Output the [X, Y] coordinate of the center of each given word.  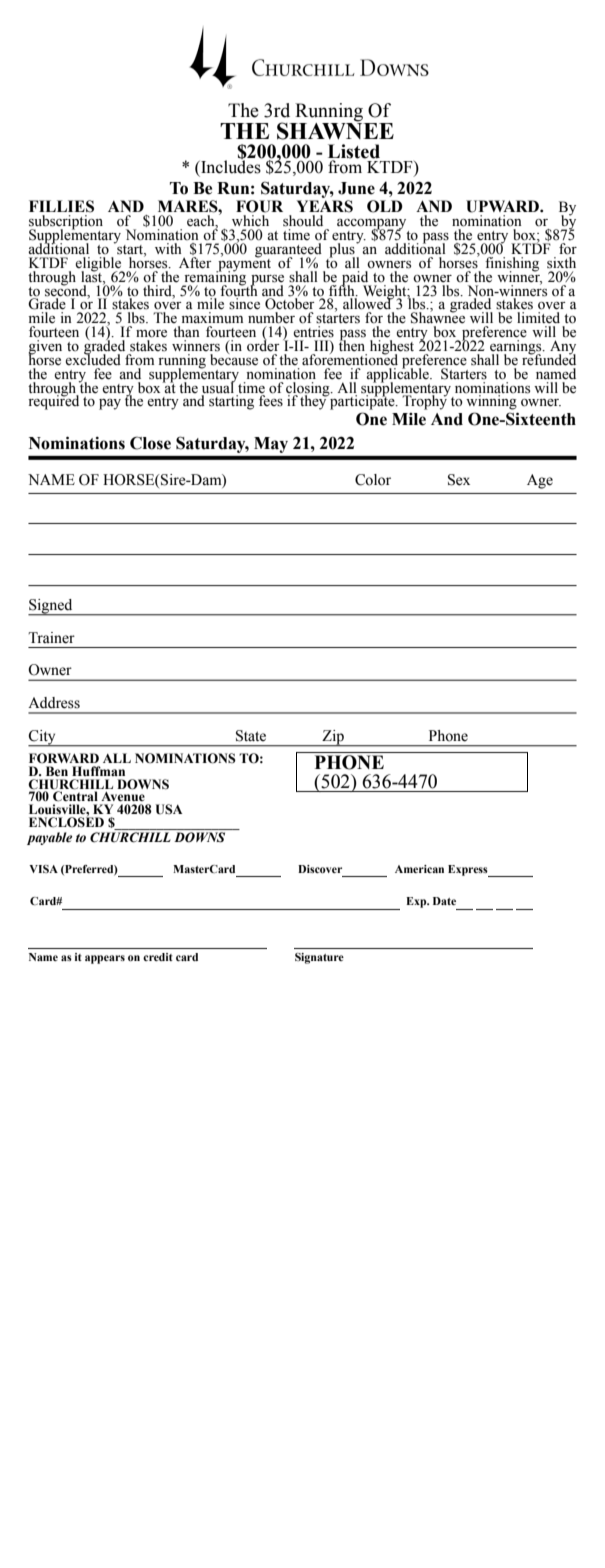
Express [469, 871]
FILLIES [61, 206]
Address [54, 703]
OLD [385, 206]
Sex [459, 480]
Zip [333, 738]
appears [105, 959]
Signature [319, 958]
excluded [93, 359]
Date [444, 901]
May [271, 445]
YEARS [325, 206]
